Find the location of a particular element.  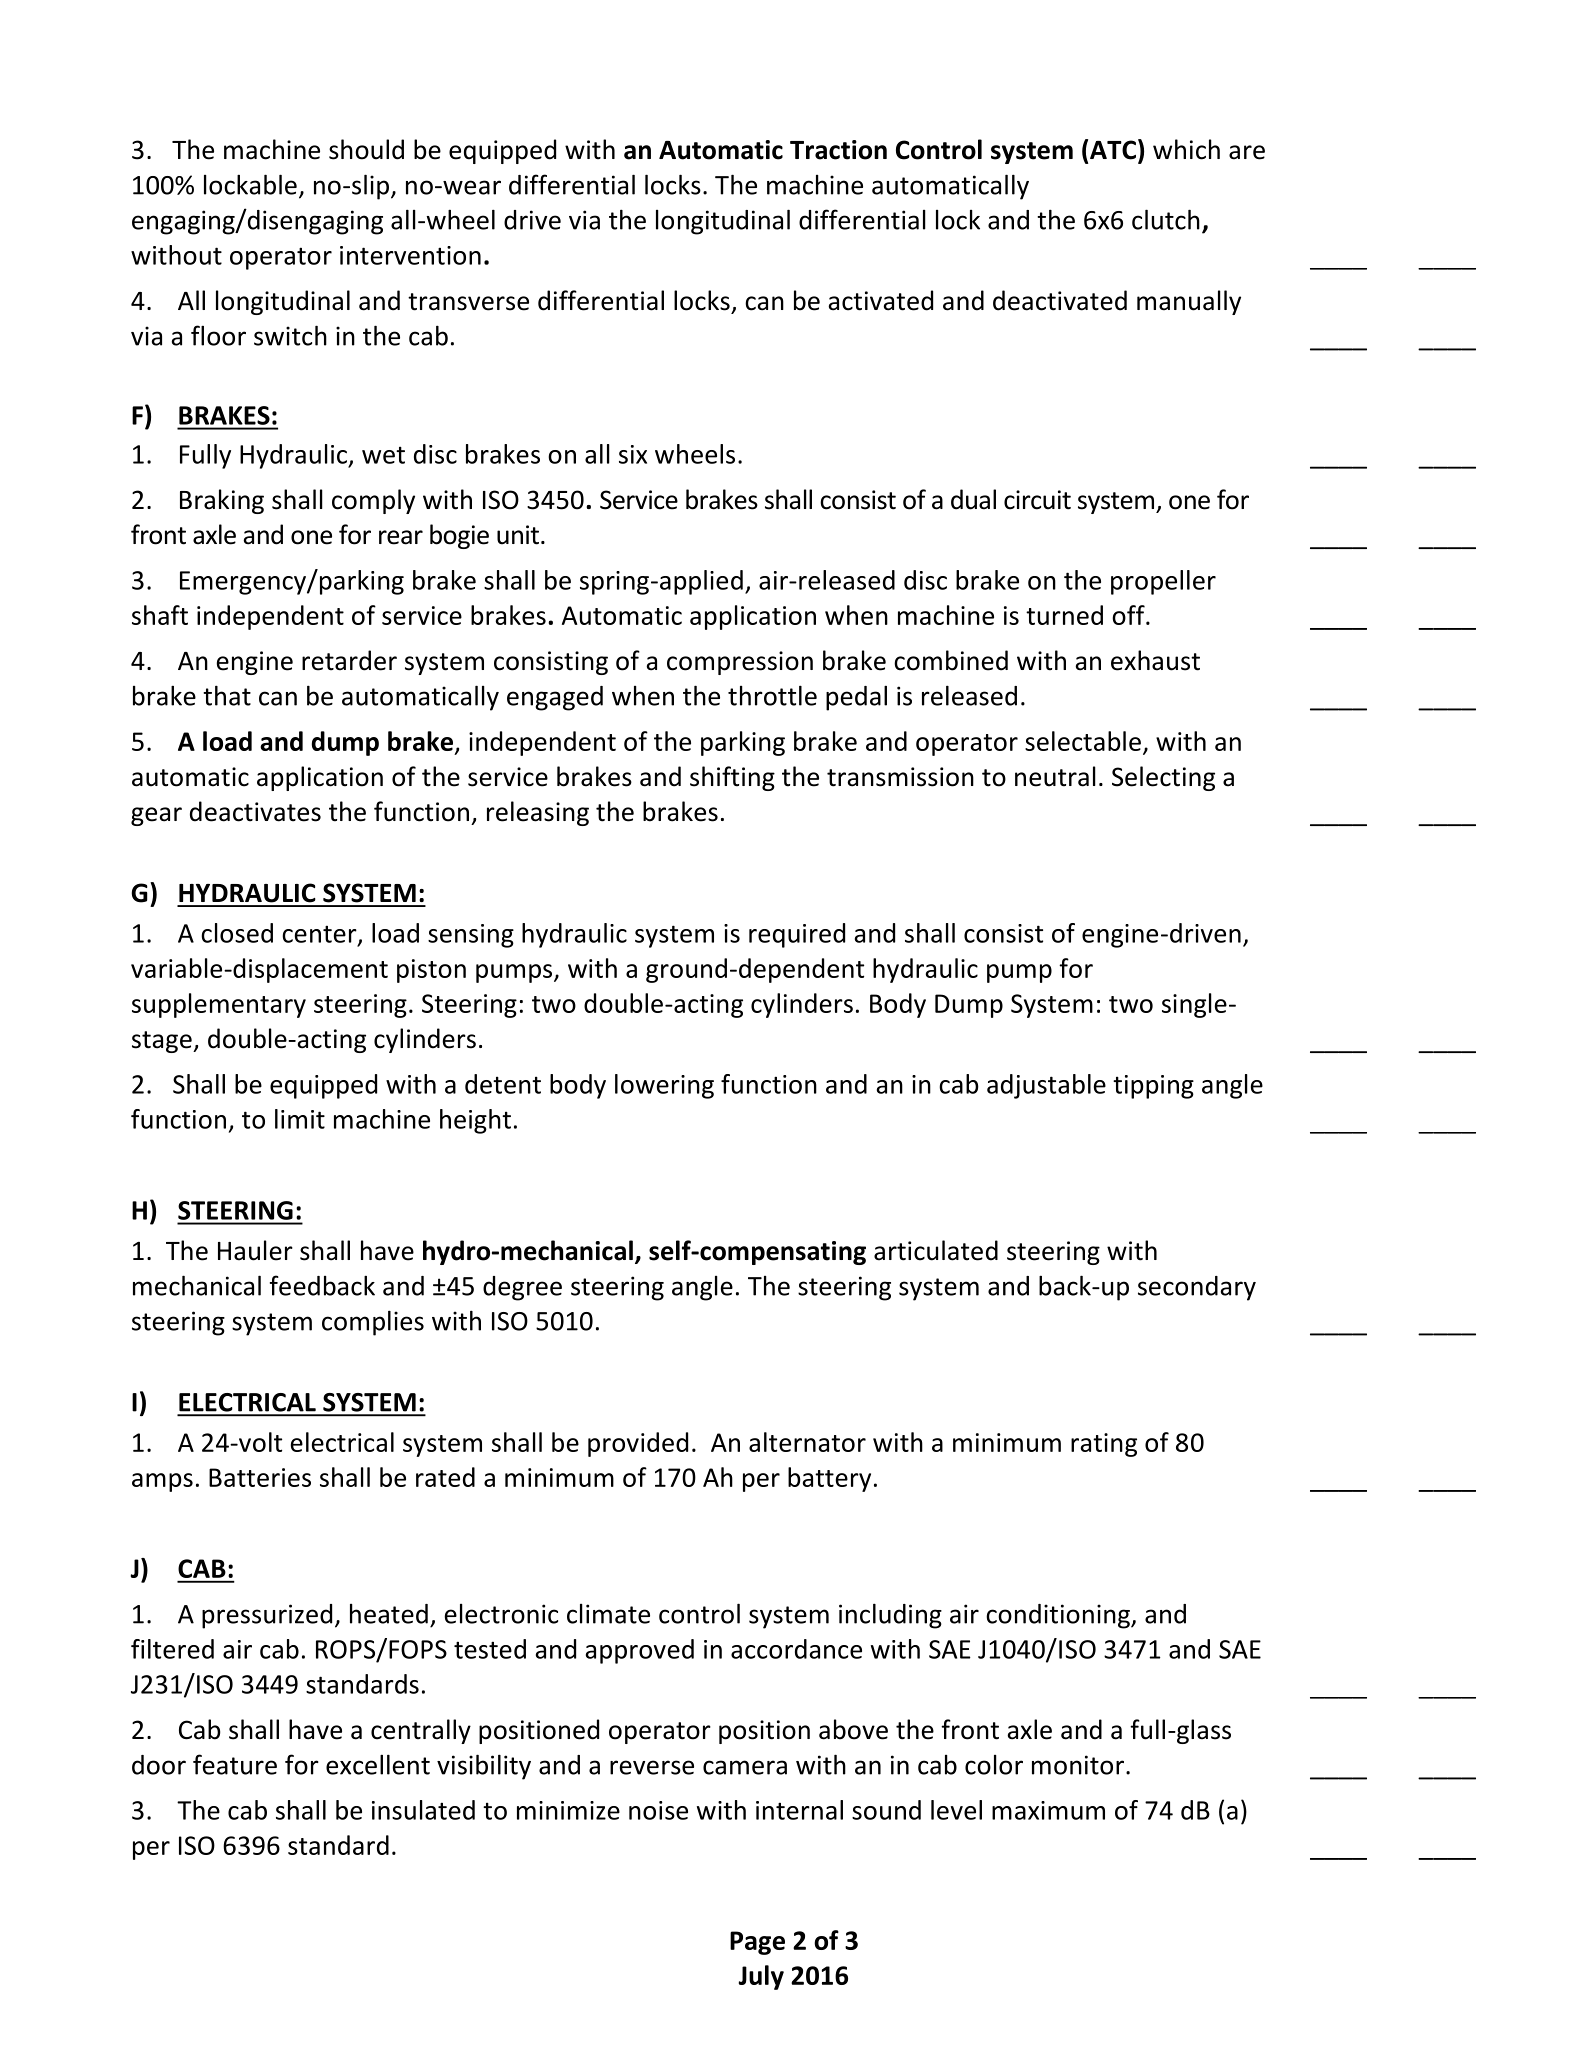

clutch is located at coordinates (1166, 219).
